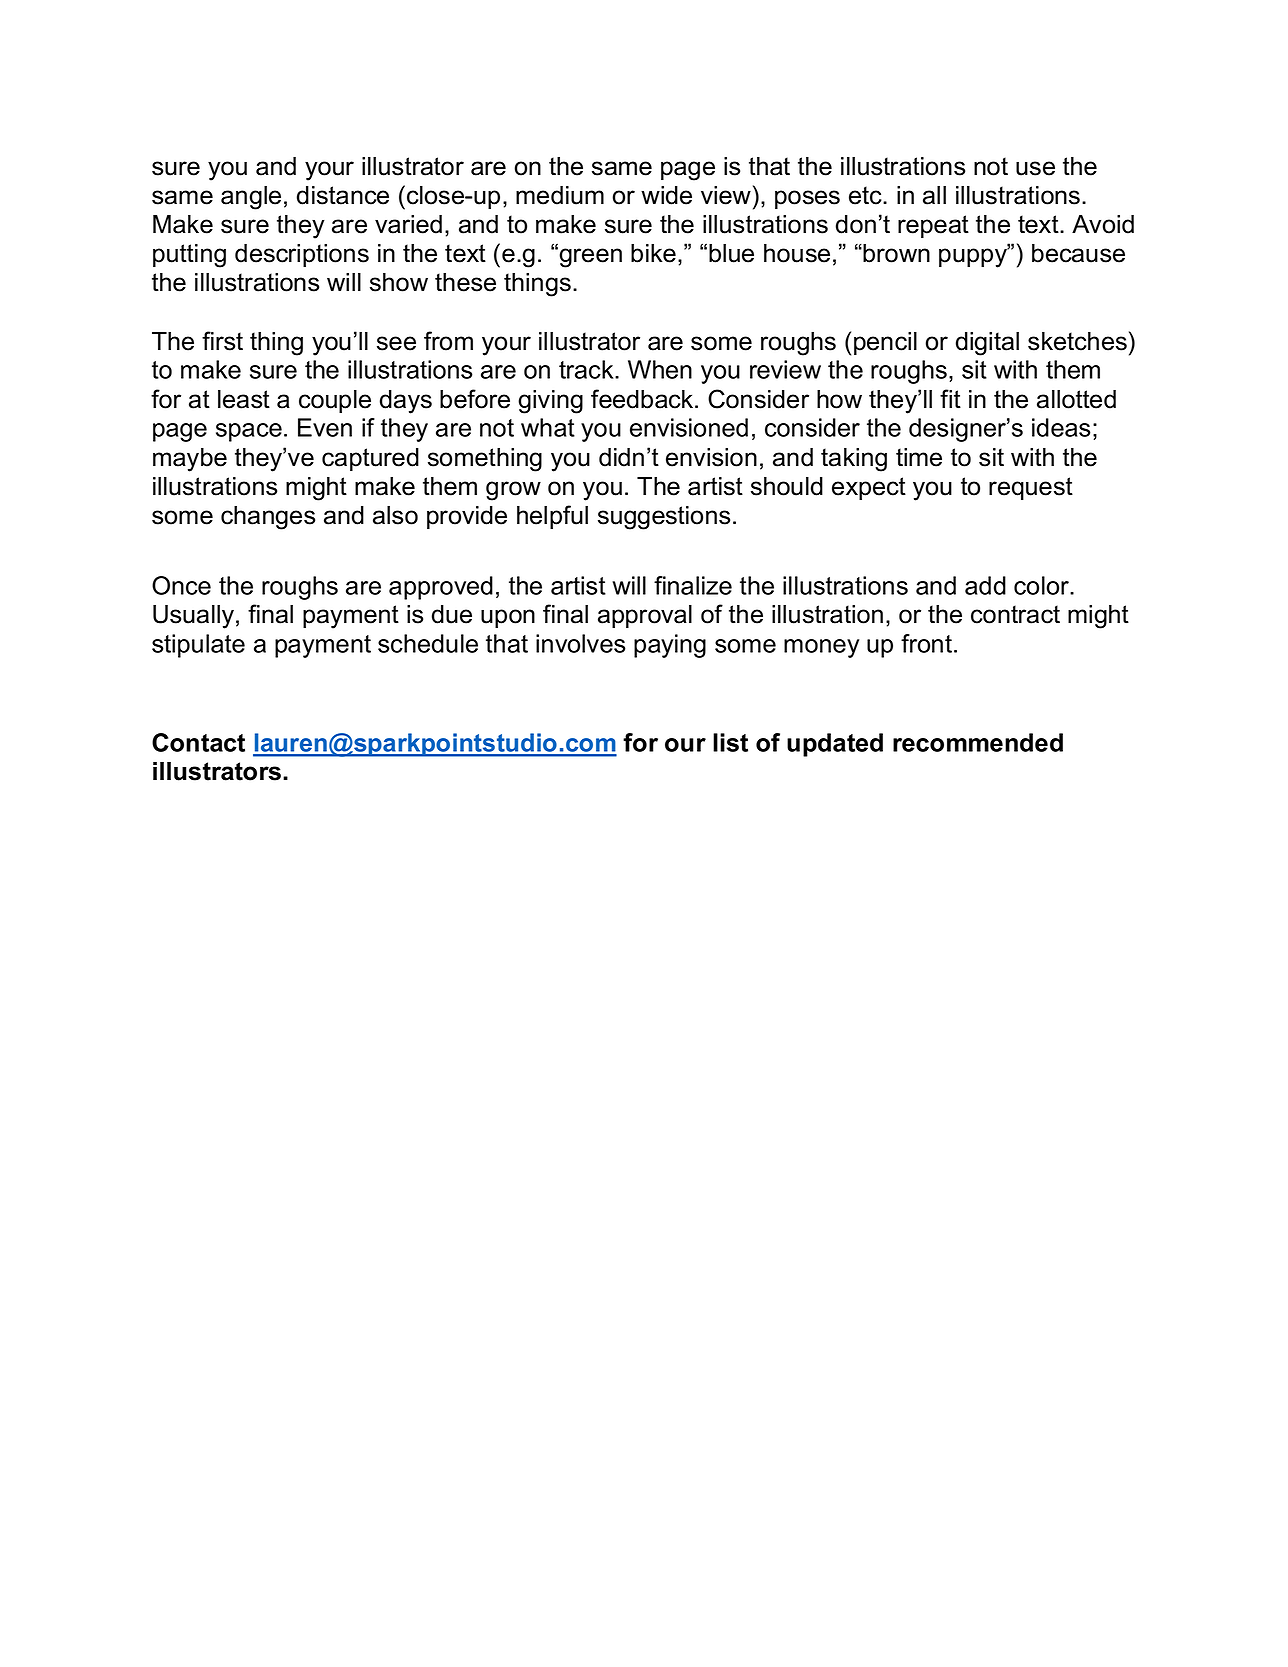 The width and height of the screenshot is (1288, 1667). I want to click on digital, so click(987, 344).
